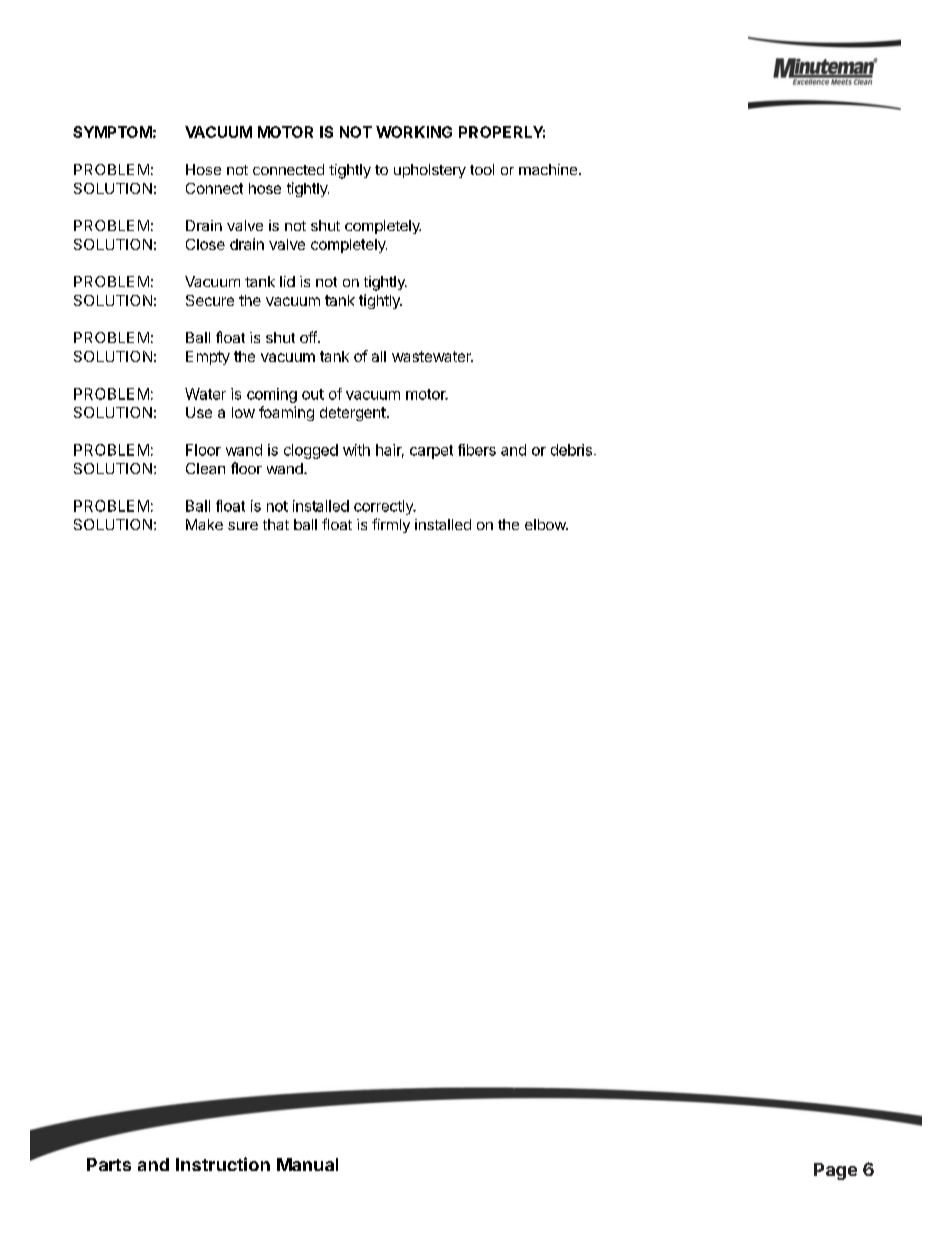 The height and width of the page is (1233, 952). Describe the element at coordinates (199, 412) in the page. I see `Use` at that location.
